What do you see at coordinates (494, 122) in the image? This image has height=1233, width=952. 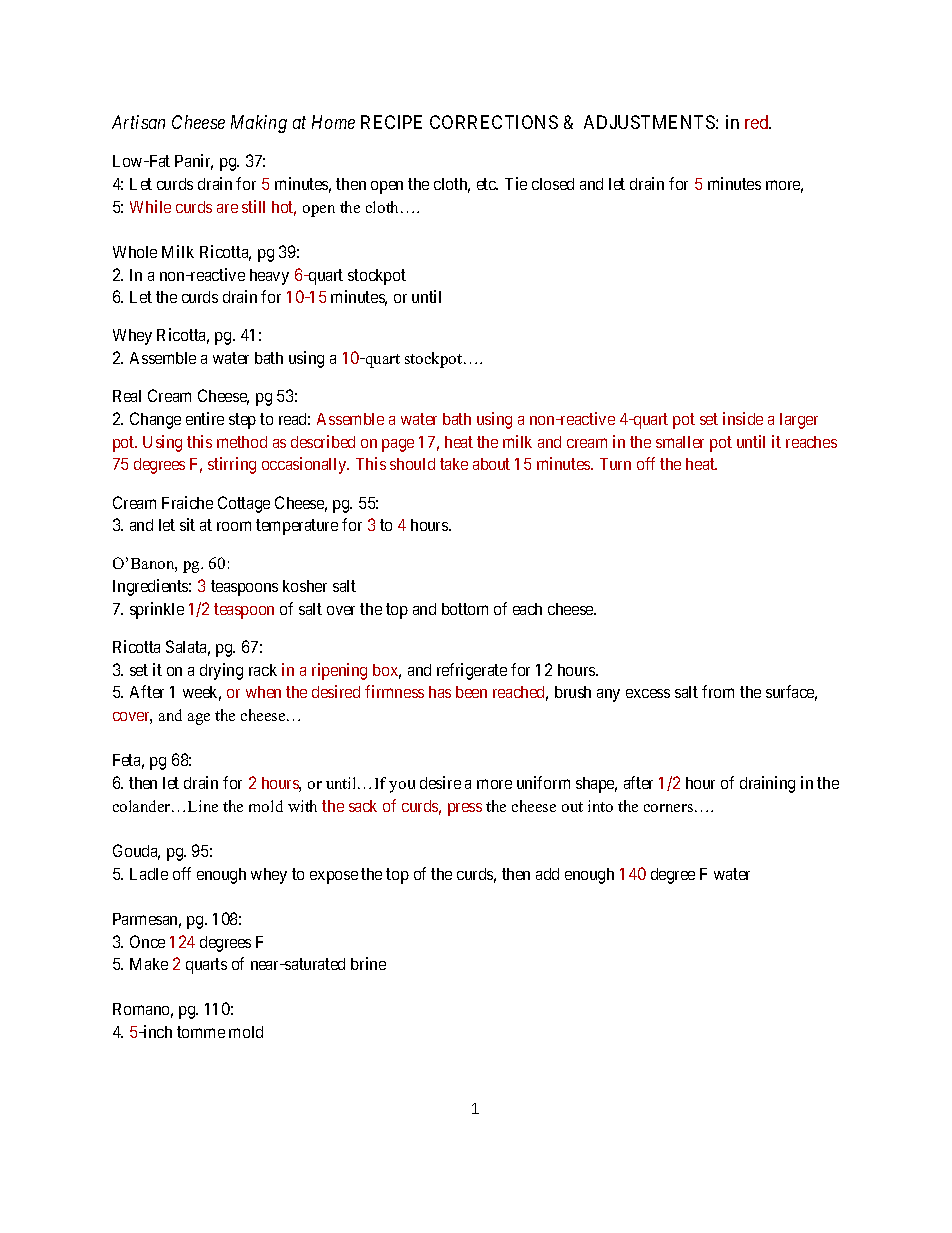 I see `CORRECTIONS` at bounding box center [494, 122].
